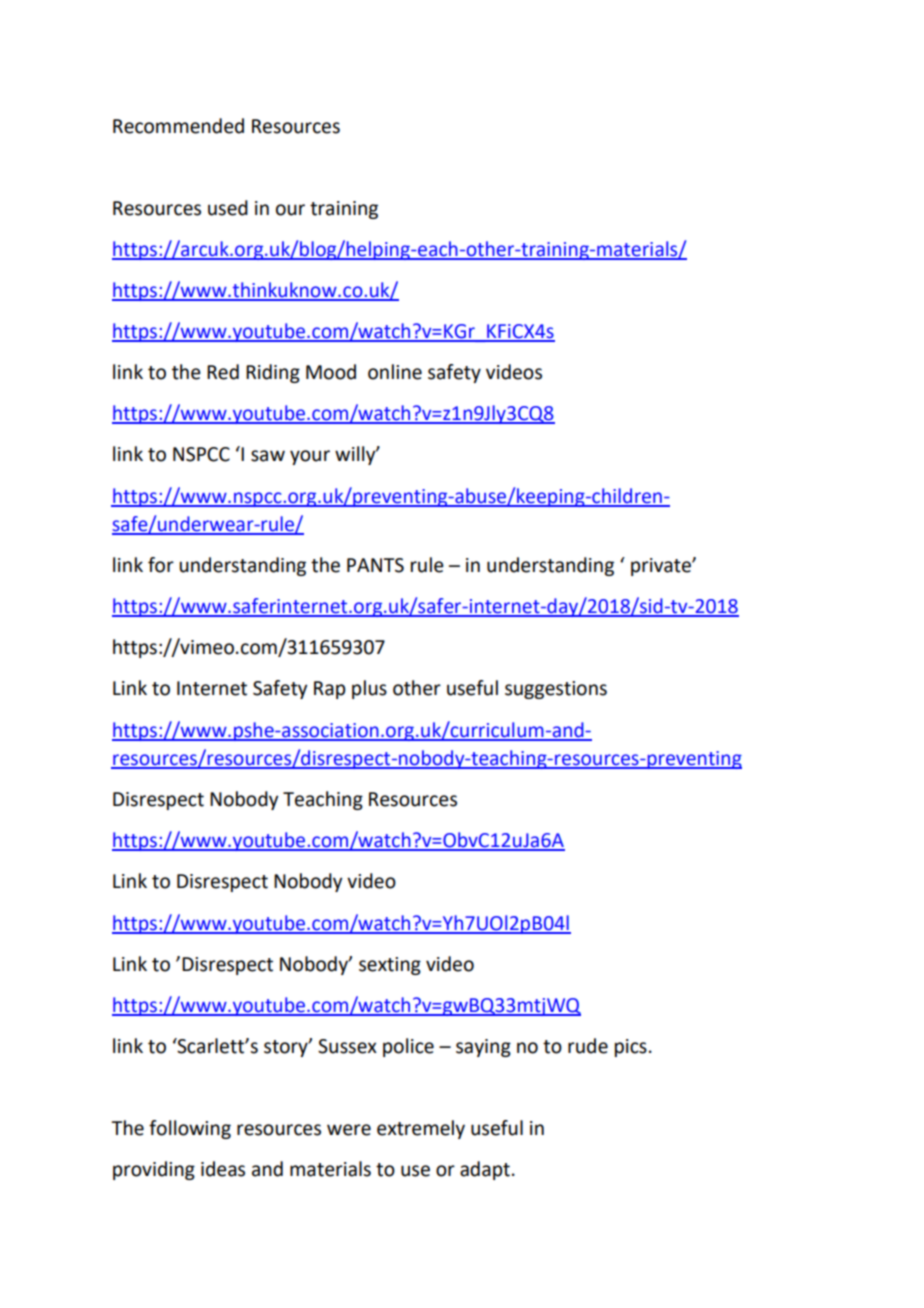 Image resolution: width=924 pixels, height=1308 pixels. Describe the element at coordinates (390, 966) in the document. I see `sexting` at that location.
